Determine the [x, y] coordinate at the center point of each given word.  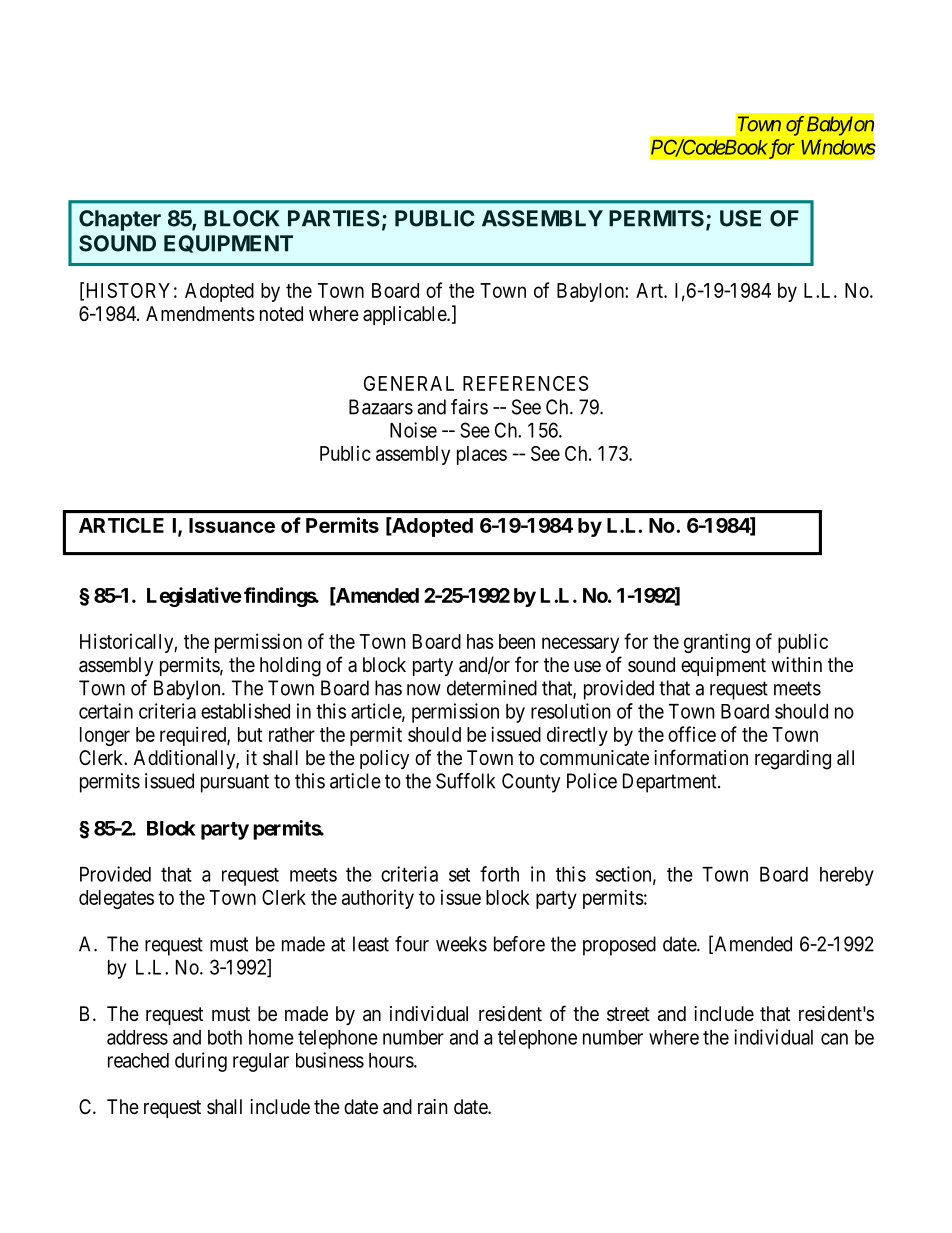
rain [433, 1107]
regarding [793, 760]
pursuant [235, 783]
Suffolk [465, 781]
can [834, 1039]
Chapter [120, 220]
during [201, 1062]
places [482, 455]
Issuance [232, 525]
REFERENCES [525, 383]
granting [717, 643]
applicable [405, 315]
